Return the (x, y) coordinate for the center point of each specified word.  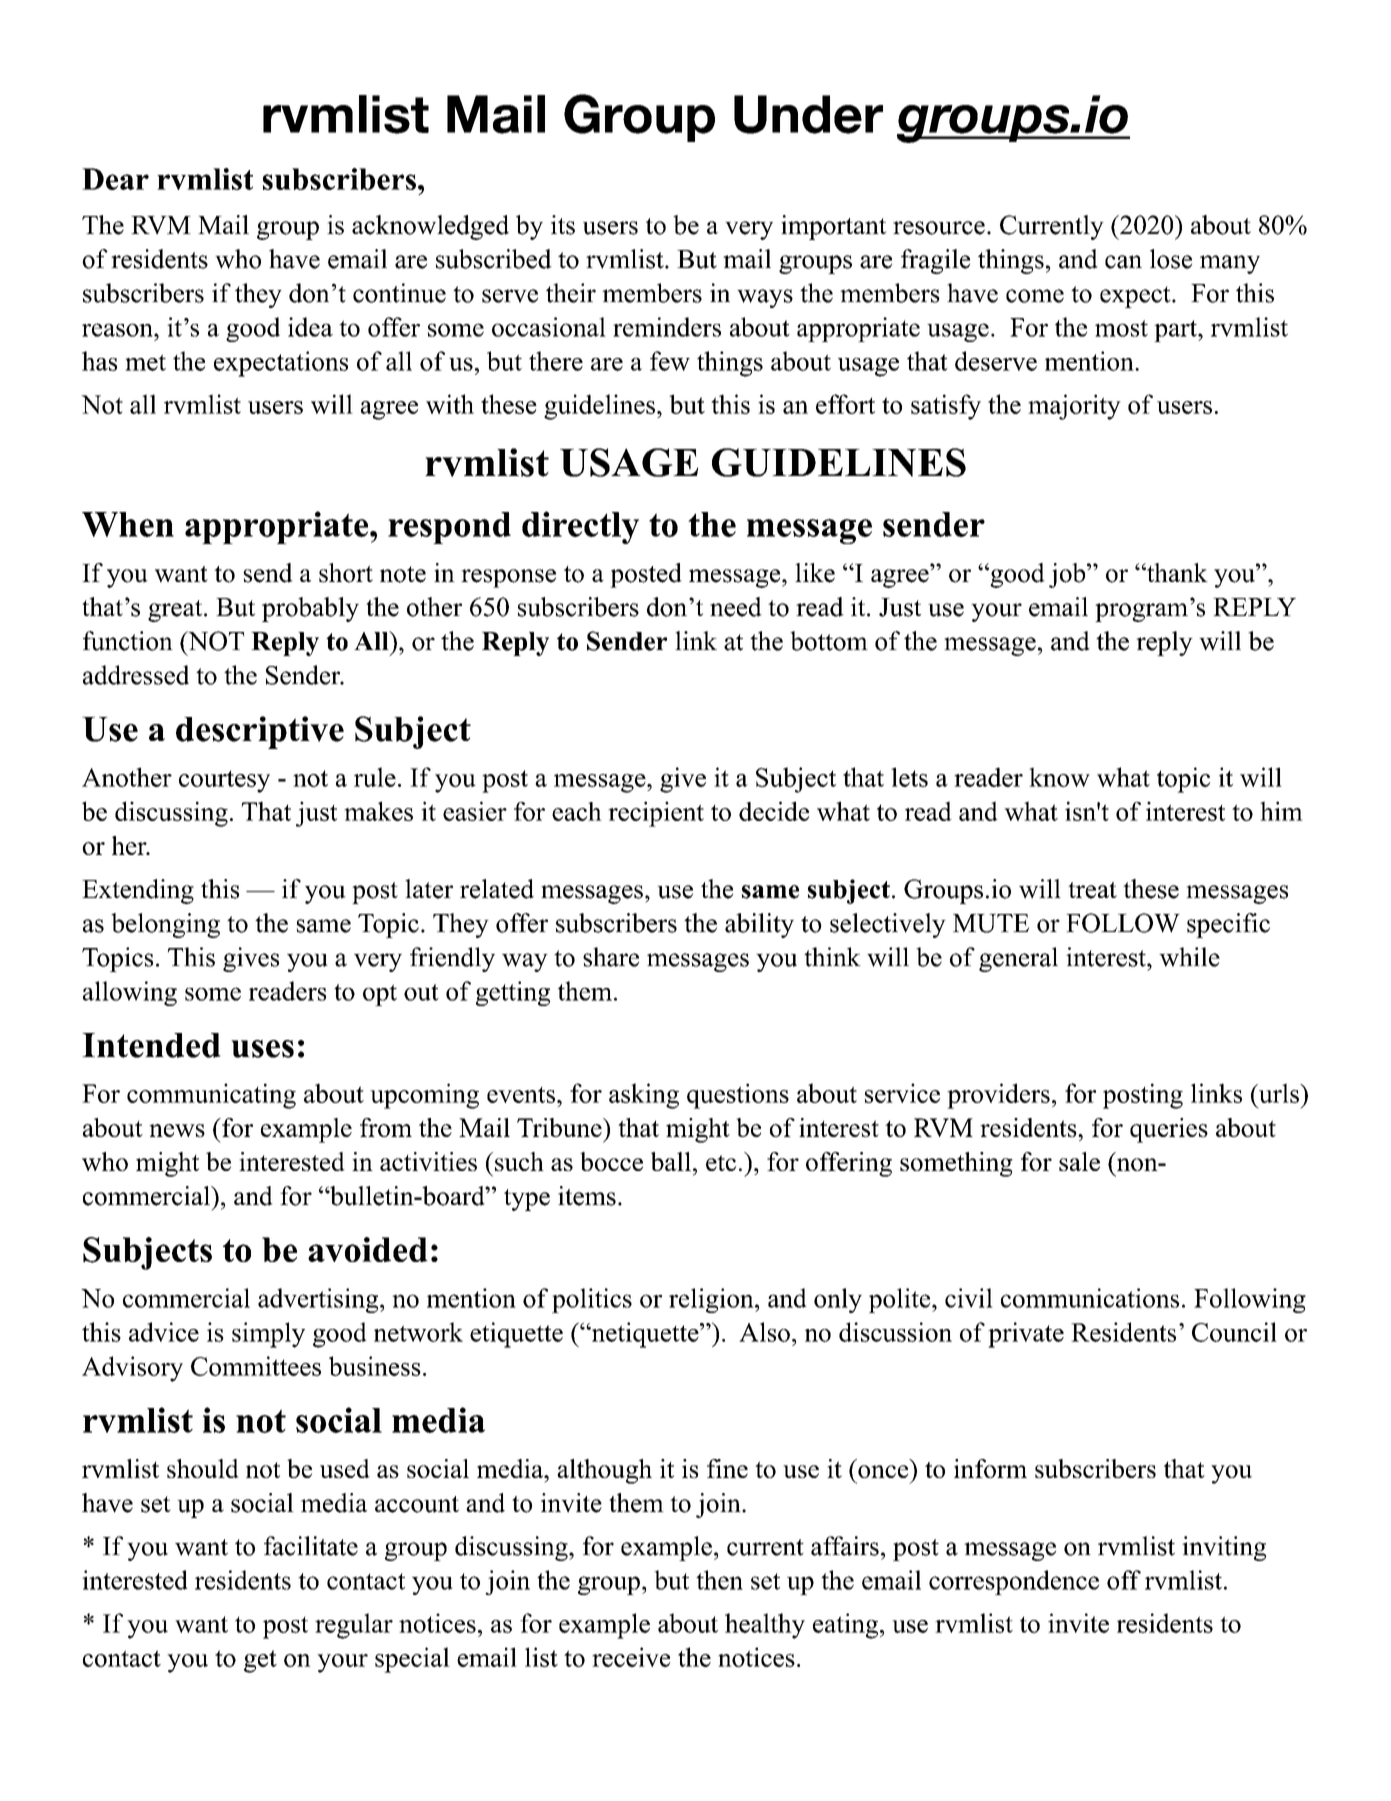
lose (1171, 259)
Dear (115, 179)
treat (1092, 890)
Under (808, 114)
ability (759, 925)
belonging (165, 925)
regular (354, 1626)
